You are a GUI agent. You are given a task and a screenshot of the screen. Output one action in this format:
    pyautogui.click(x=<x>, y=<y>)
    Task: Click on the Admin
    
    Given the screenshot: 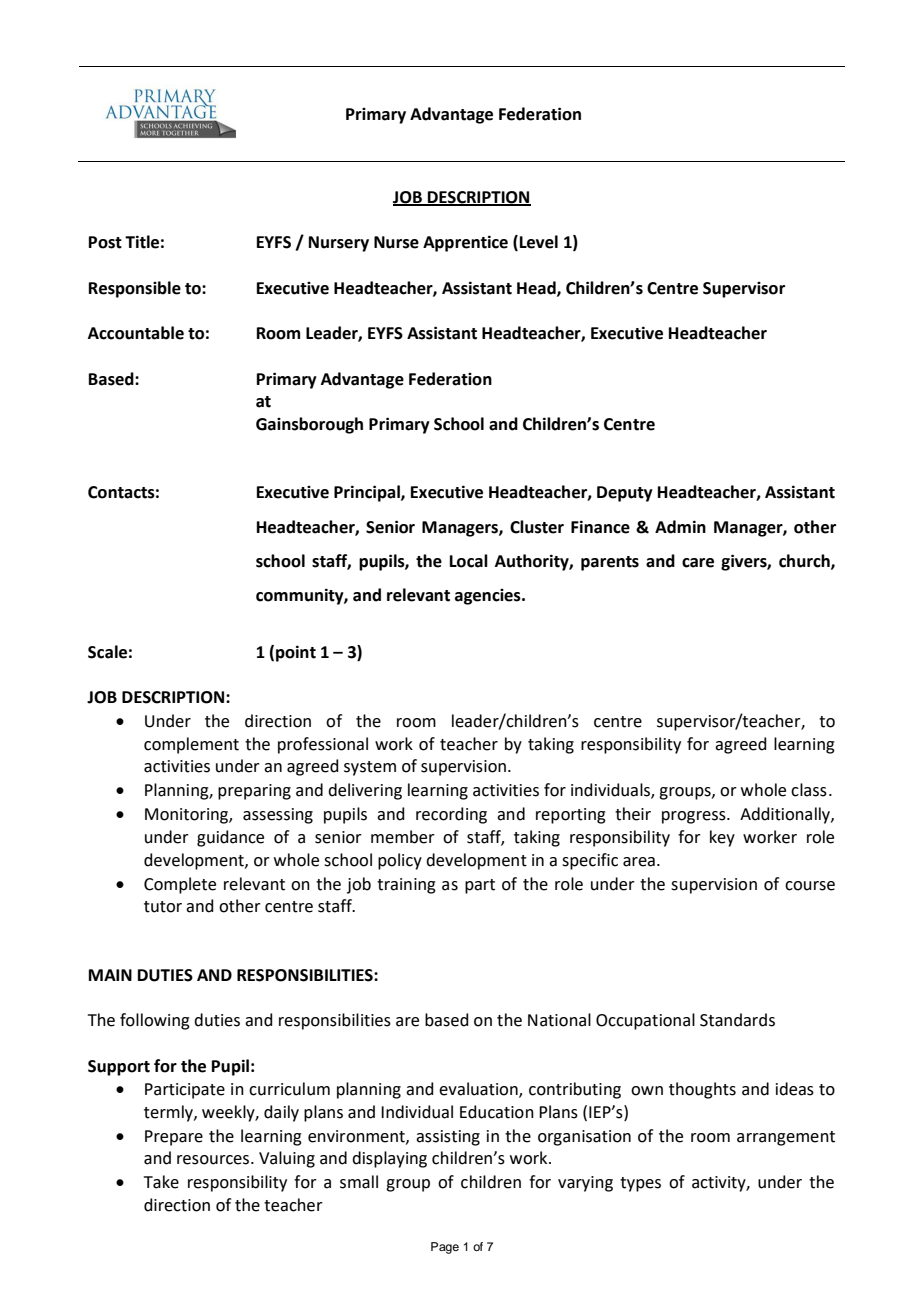 What is the action you would take?
    pyautogui.click(x=680, y=527)
